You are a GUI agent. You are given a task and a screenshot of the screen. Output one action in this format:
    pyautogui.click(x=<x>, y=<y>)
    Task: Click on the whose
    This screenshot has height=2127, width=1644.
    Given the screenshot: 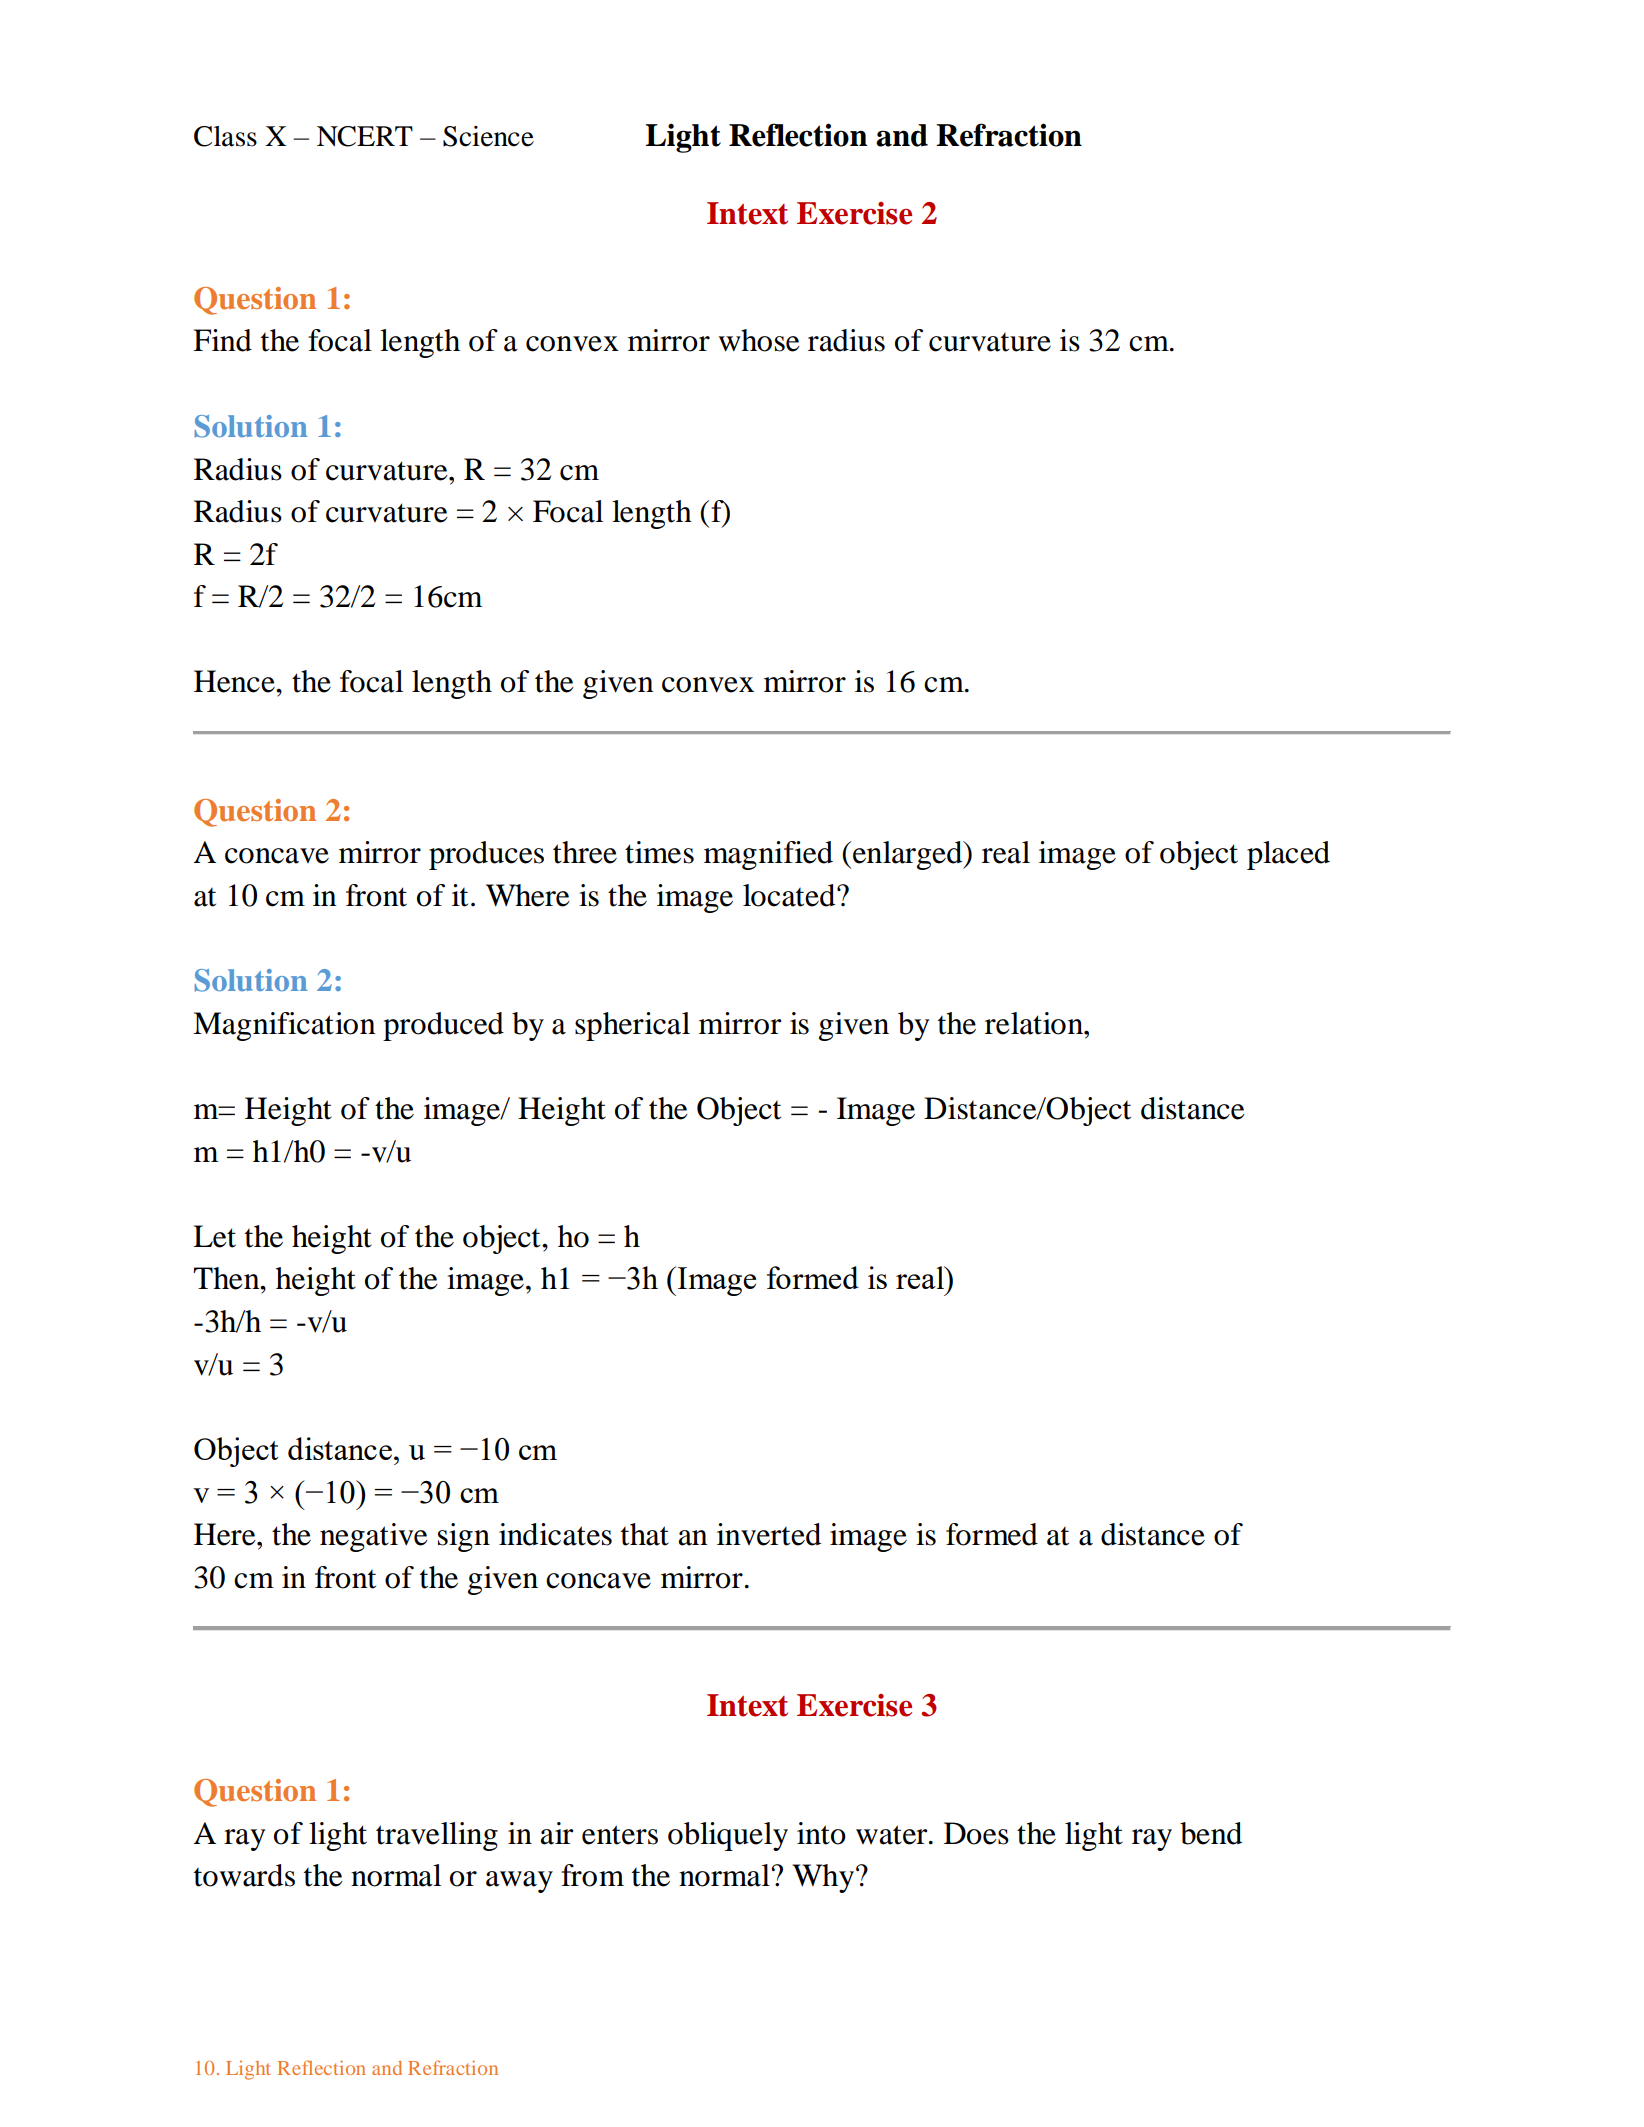 What is the action you would take?
    pyautogui.click(x=759, y=340)
